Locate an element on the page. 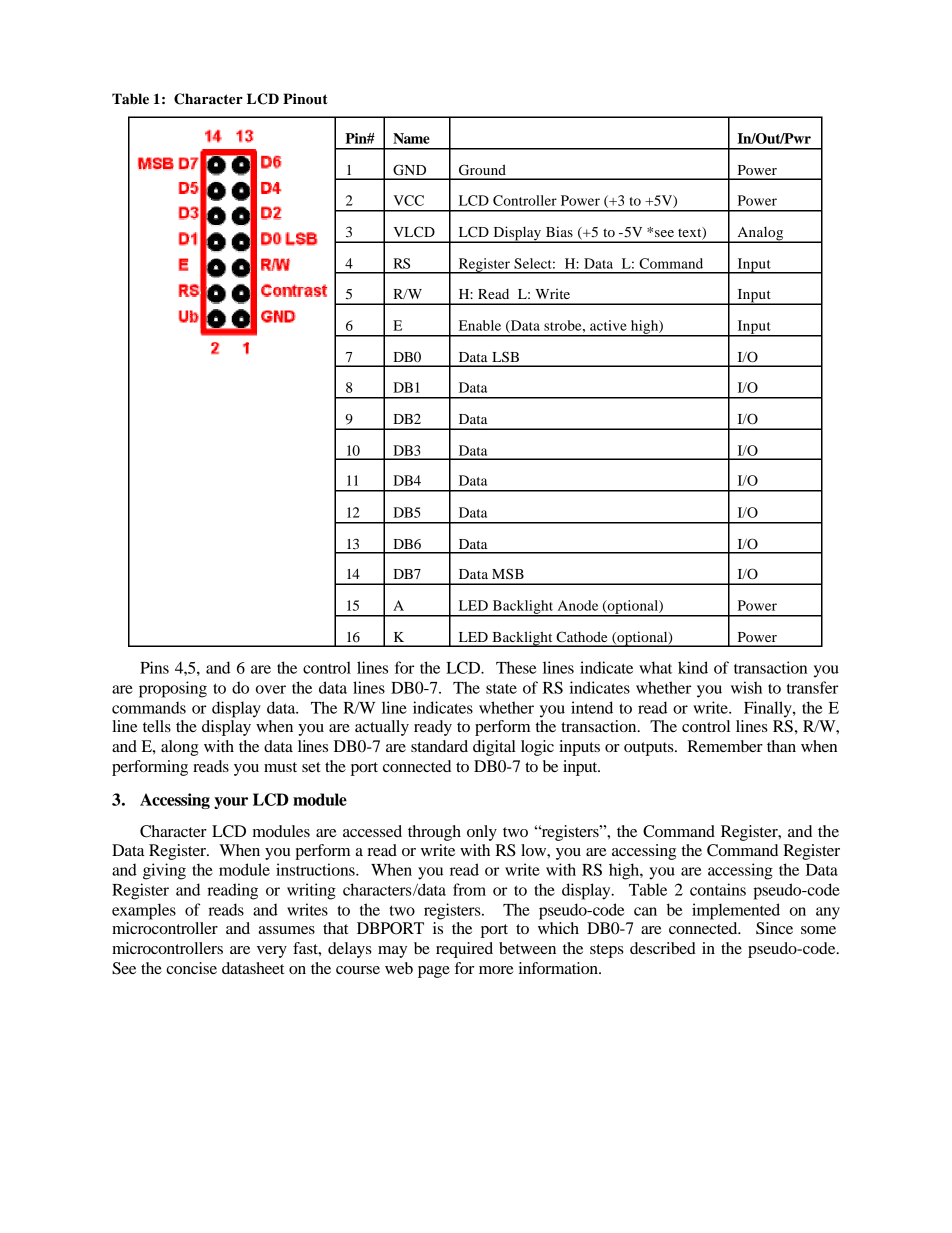  Anode is located at coordinates (578, 605).
